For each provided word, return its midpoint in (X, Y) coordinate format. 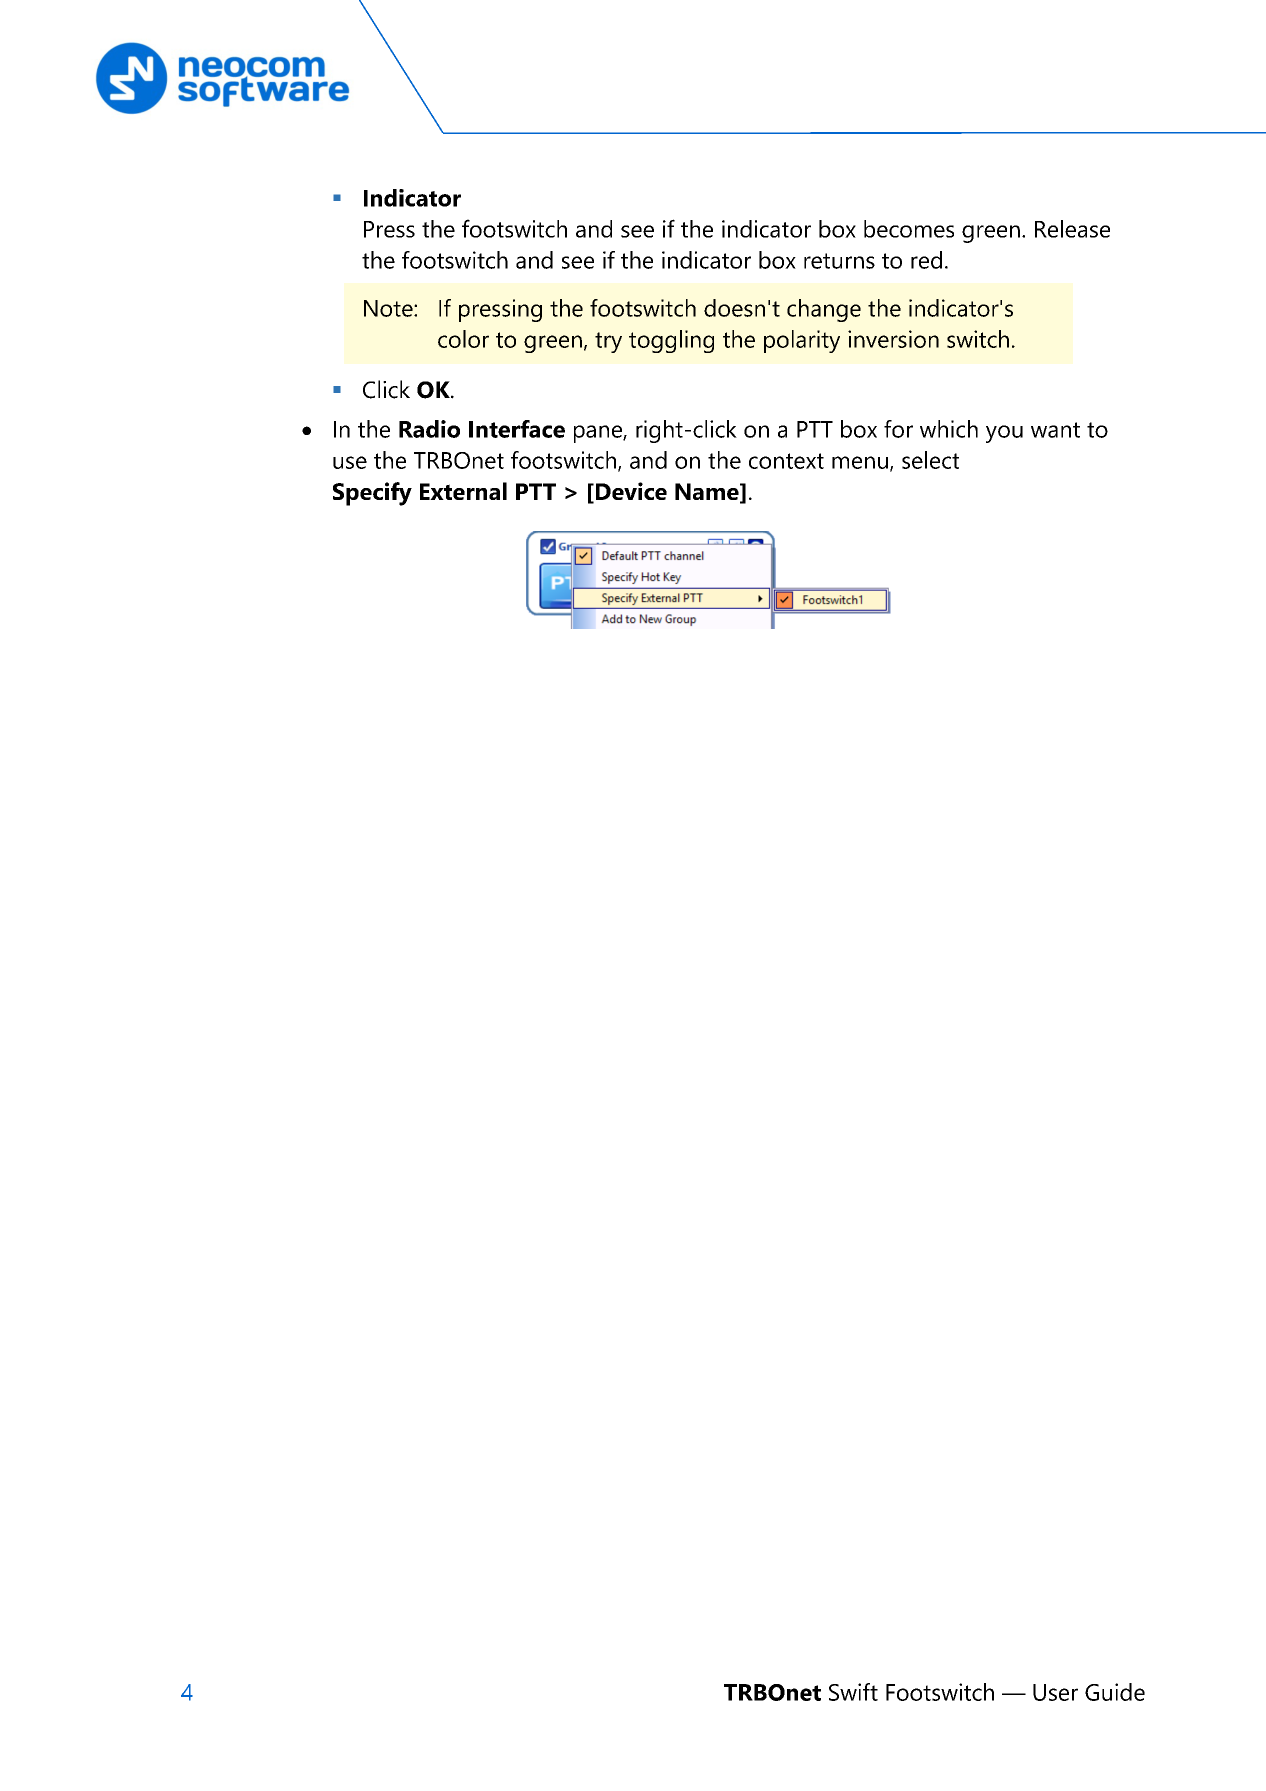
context (786, 461)
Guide (1115, 1692)
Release (1072, 229)
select (930, 460)
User (1055, 1692)
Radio (429, 429)
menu (860, 462)
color (463, 339)
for (898, 429)
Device (631, 491)
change (824, 310)
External (463, 491)
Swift (853, 1692)
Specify (372, 494)
